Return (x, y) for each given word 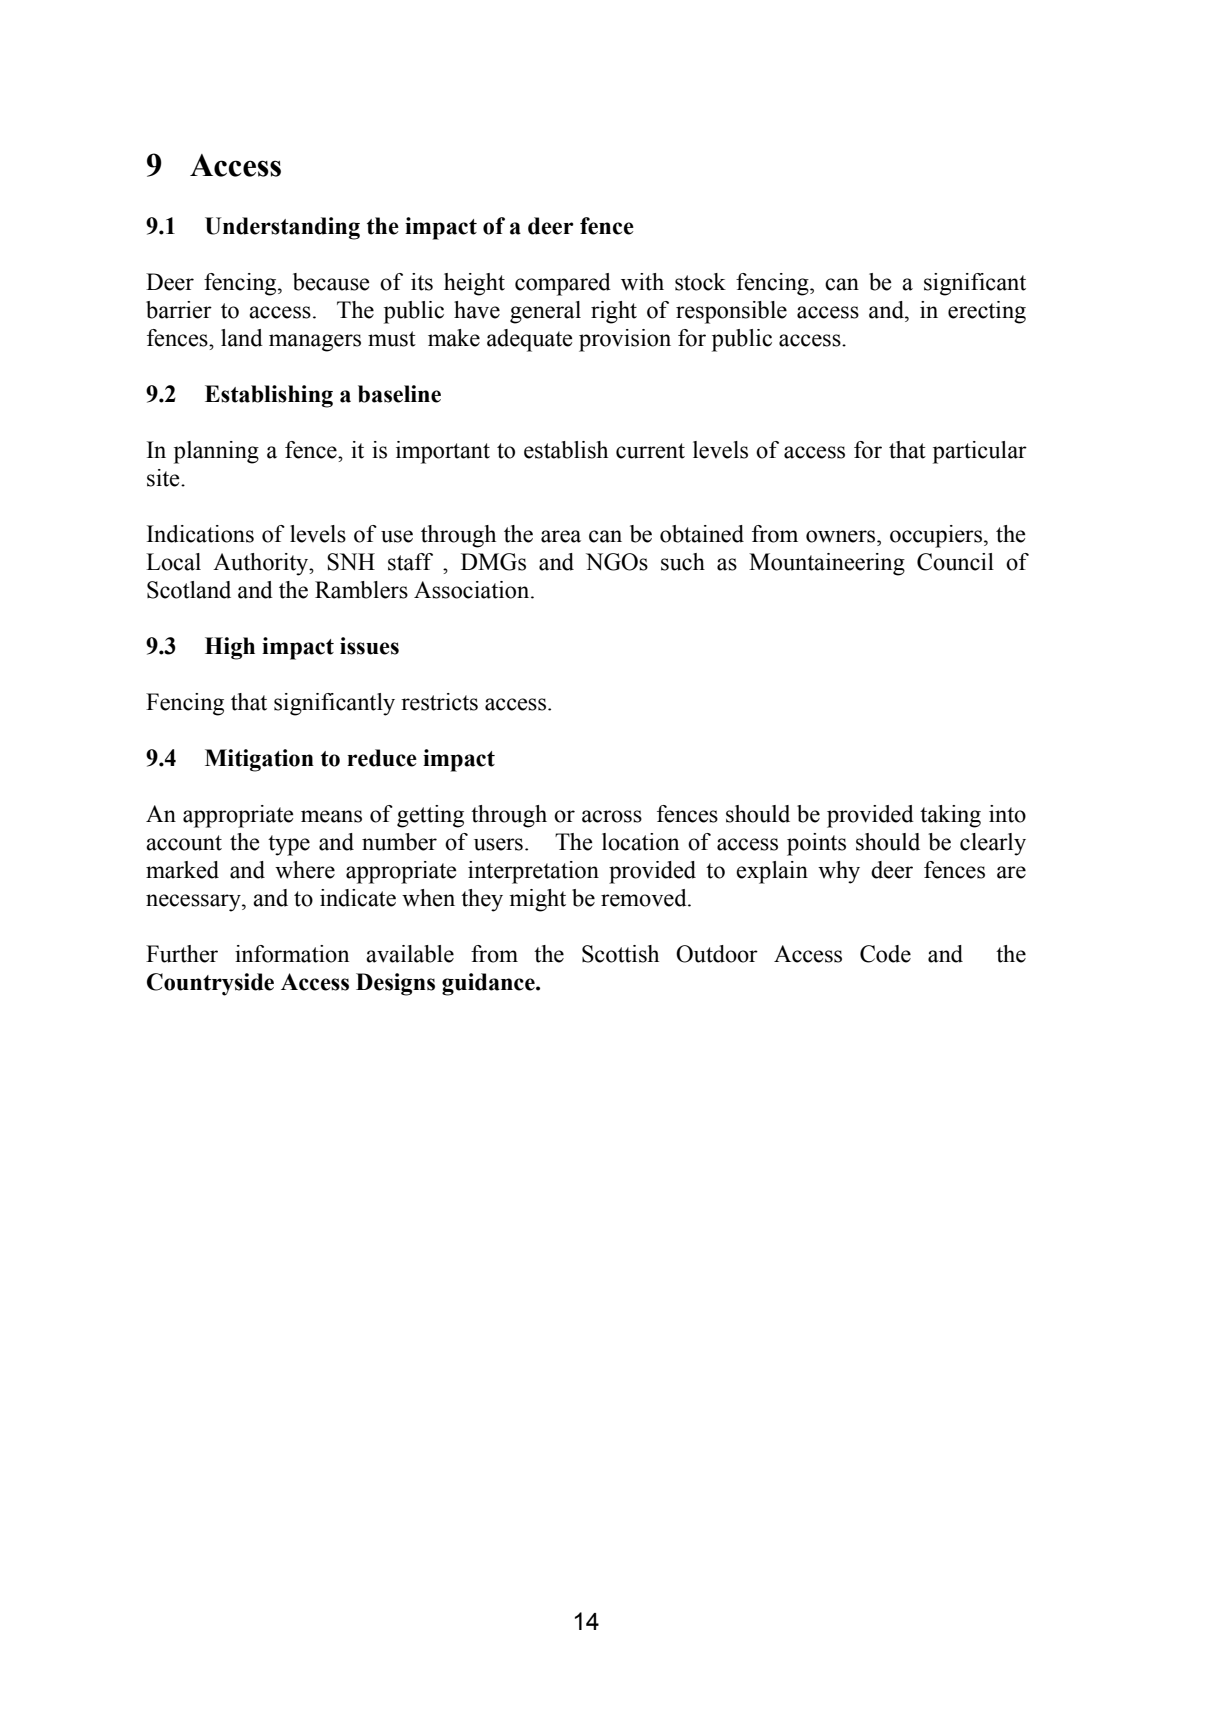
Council (955, 562)
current (650, 451)
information (292, 954)
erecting (987, 312)
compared (563, 284)
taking (950, 816)
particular (980, 452)
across (612, 816)
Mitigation (259, 760)
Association (473, 590)
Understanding (282, 228)
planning (216, 452)
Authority (262, 564)
